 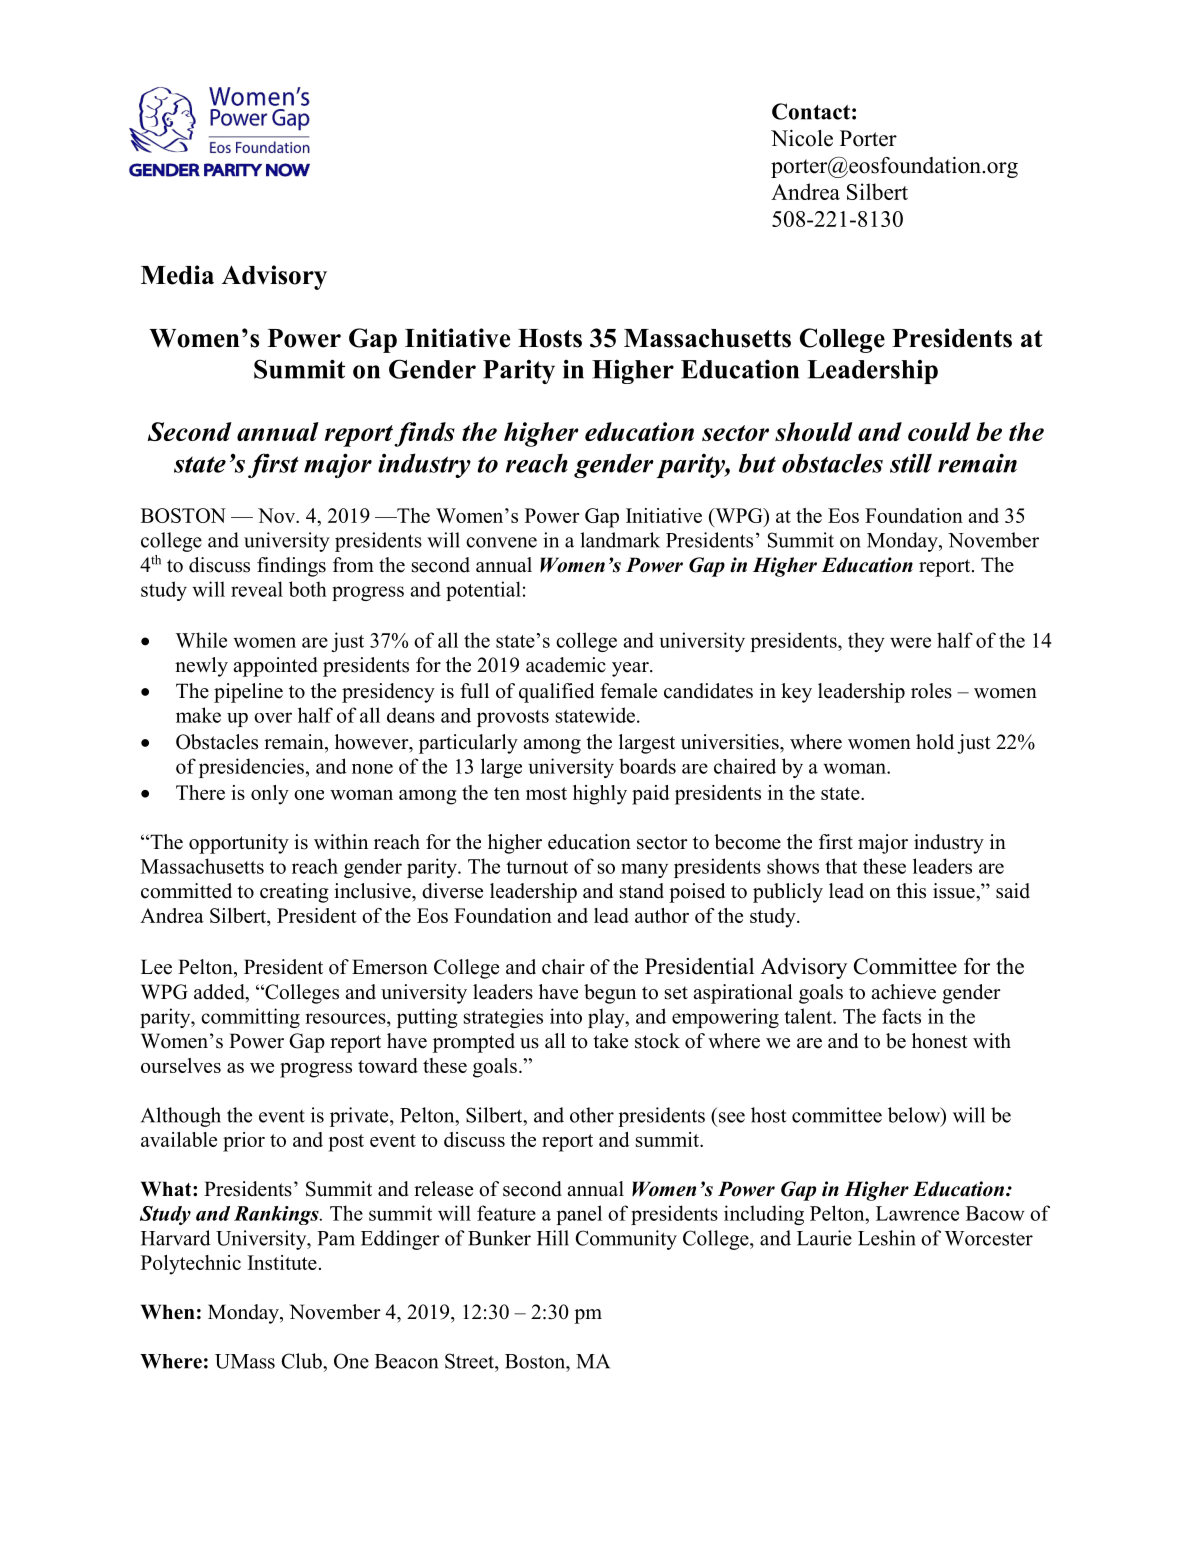 What do you see at coordinates (802, 138) in the page?
I see `Nicole` at bounding box center [802, 138].
